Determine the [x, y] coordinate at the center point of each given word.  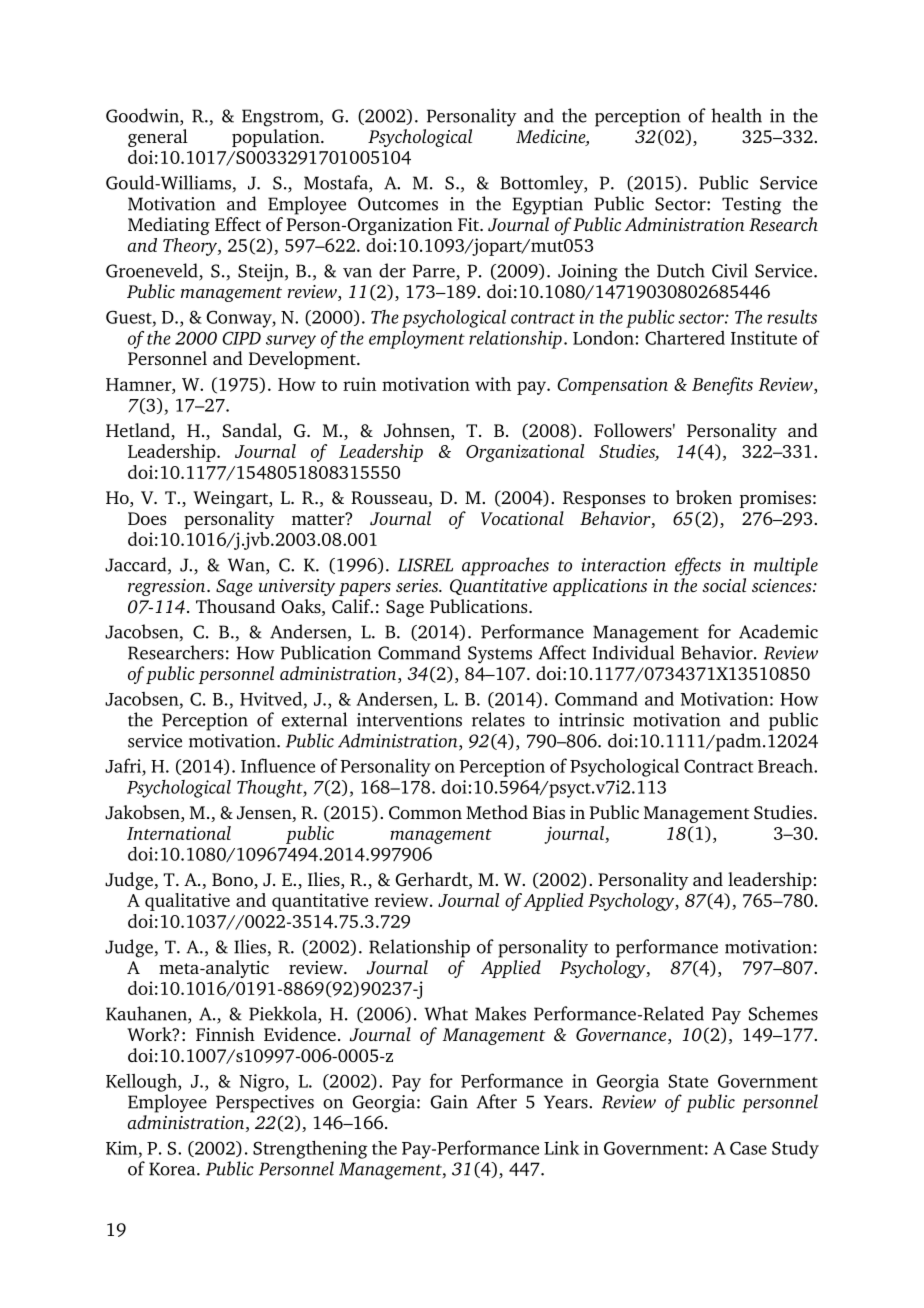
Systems [500, 655]
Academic [778, 631]
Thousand [235, 606]
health [736, 115]
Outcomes [398, 204]
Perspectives [265, 1104]
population [277, 138]
